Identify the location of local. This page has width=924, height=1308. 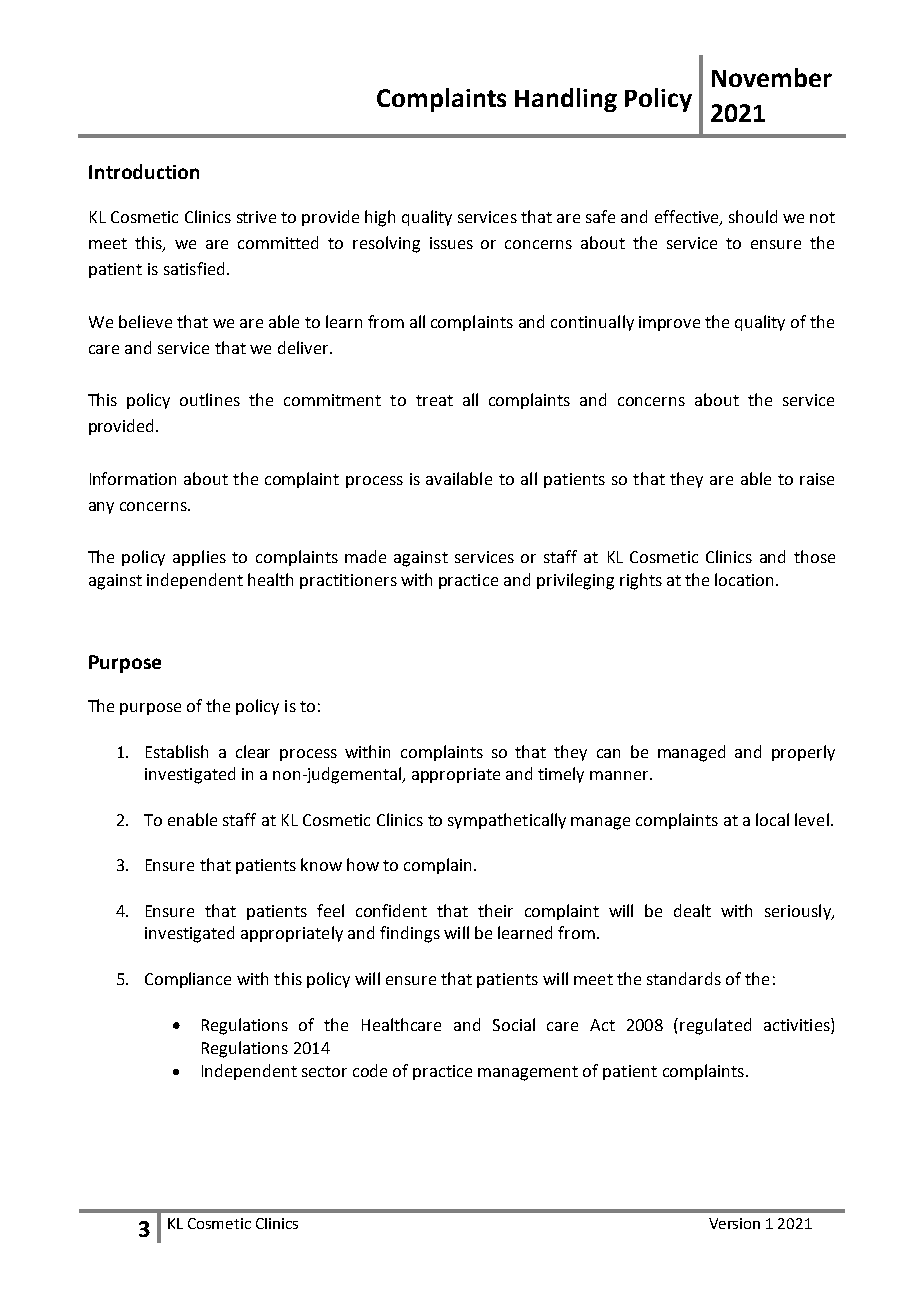
(772, 819).
